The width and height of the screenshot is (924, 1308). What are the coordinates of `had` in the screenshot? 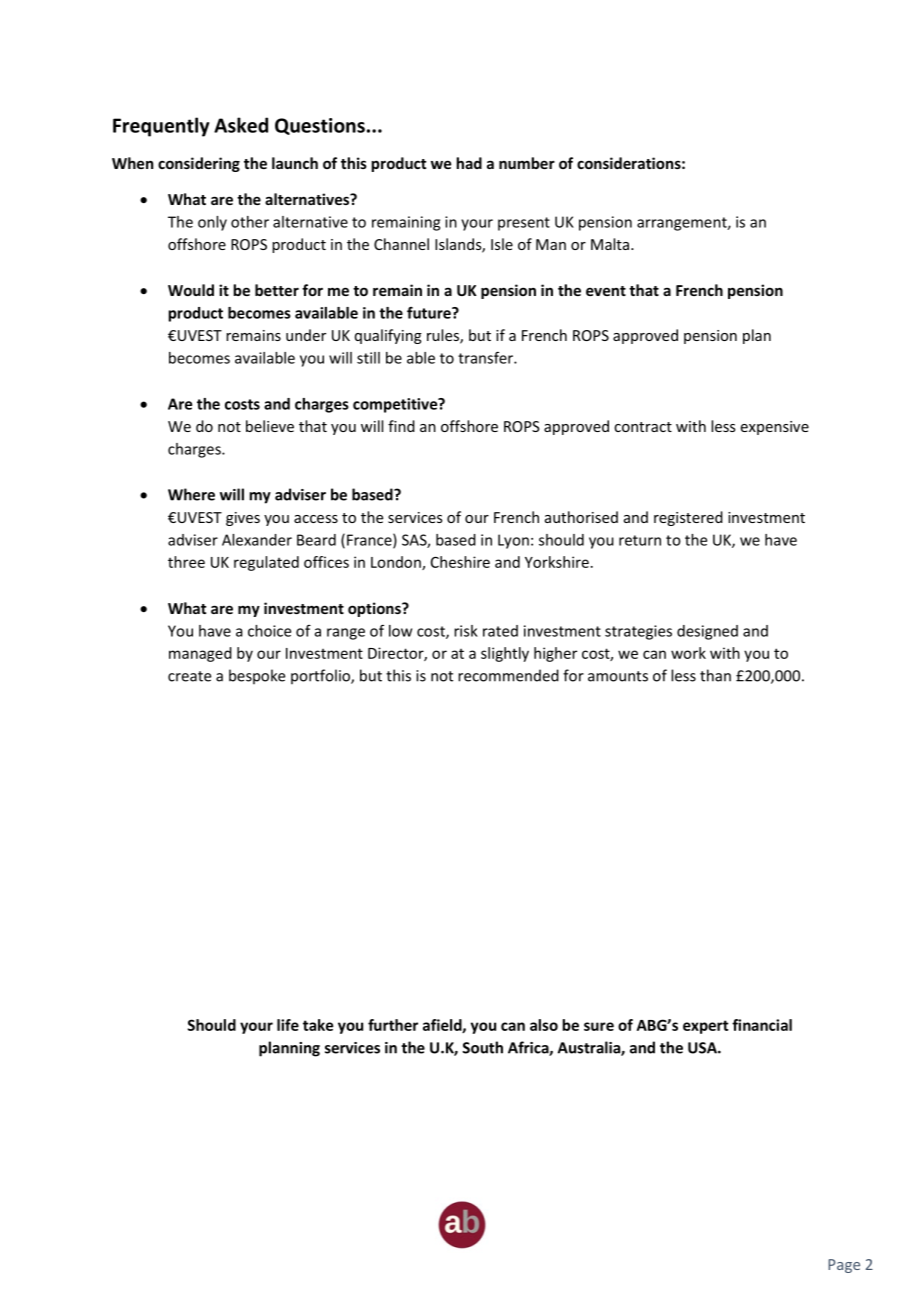 It's located at (469, 163).
